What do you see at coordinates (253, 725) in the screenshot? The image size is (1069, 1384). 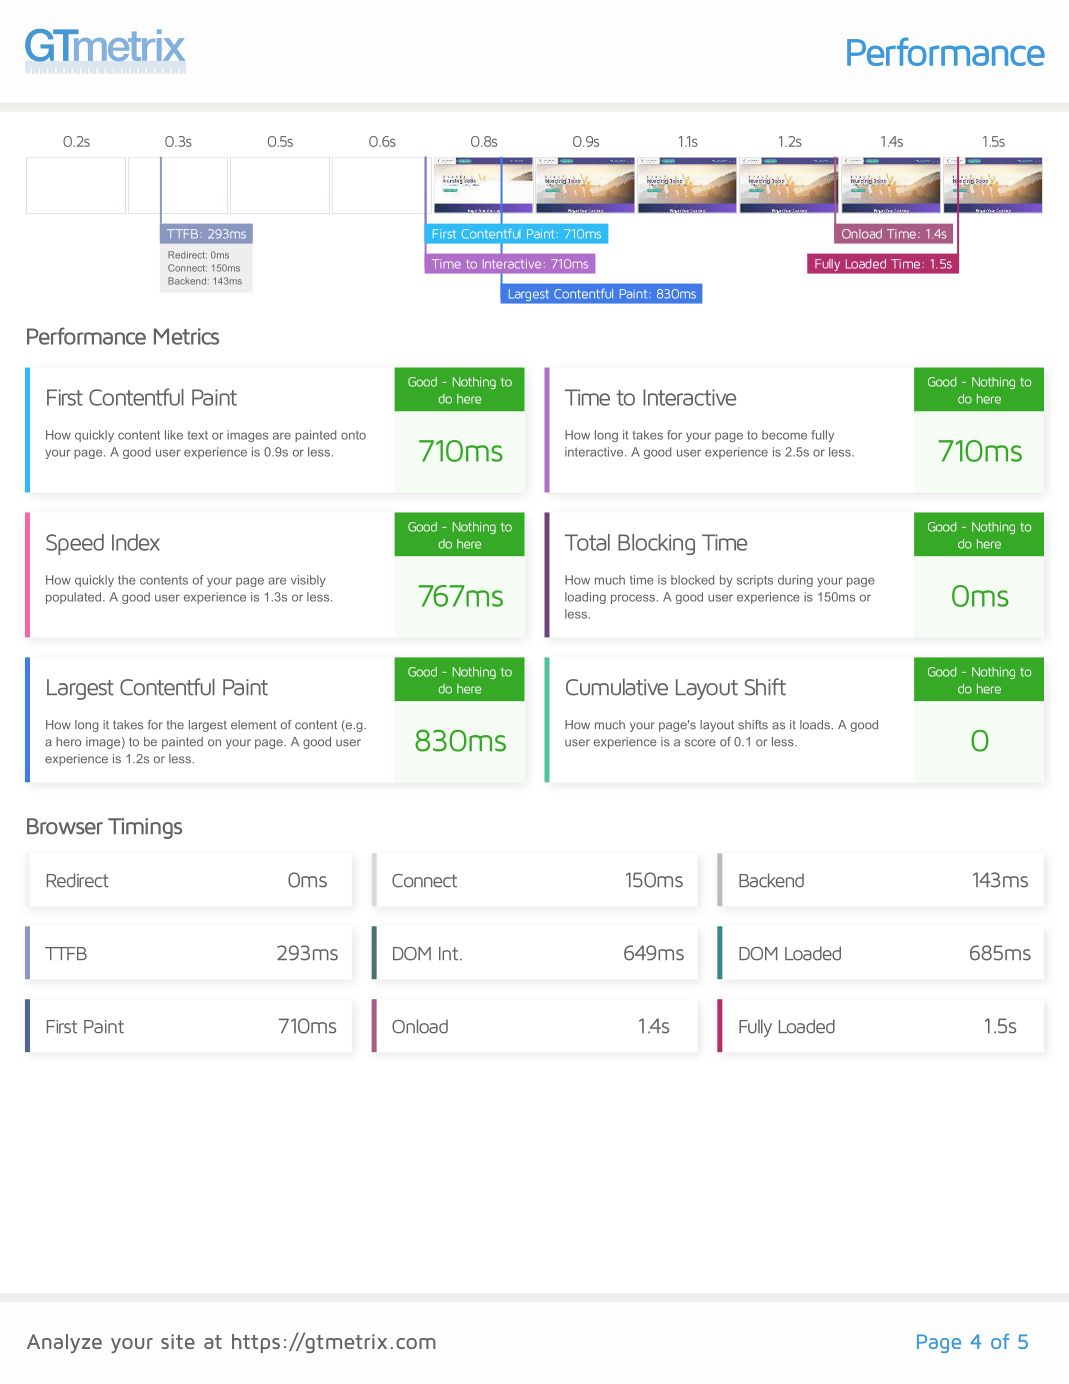 I see `element` at bounding box center [253, 725].
